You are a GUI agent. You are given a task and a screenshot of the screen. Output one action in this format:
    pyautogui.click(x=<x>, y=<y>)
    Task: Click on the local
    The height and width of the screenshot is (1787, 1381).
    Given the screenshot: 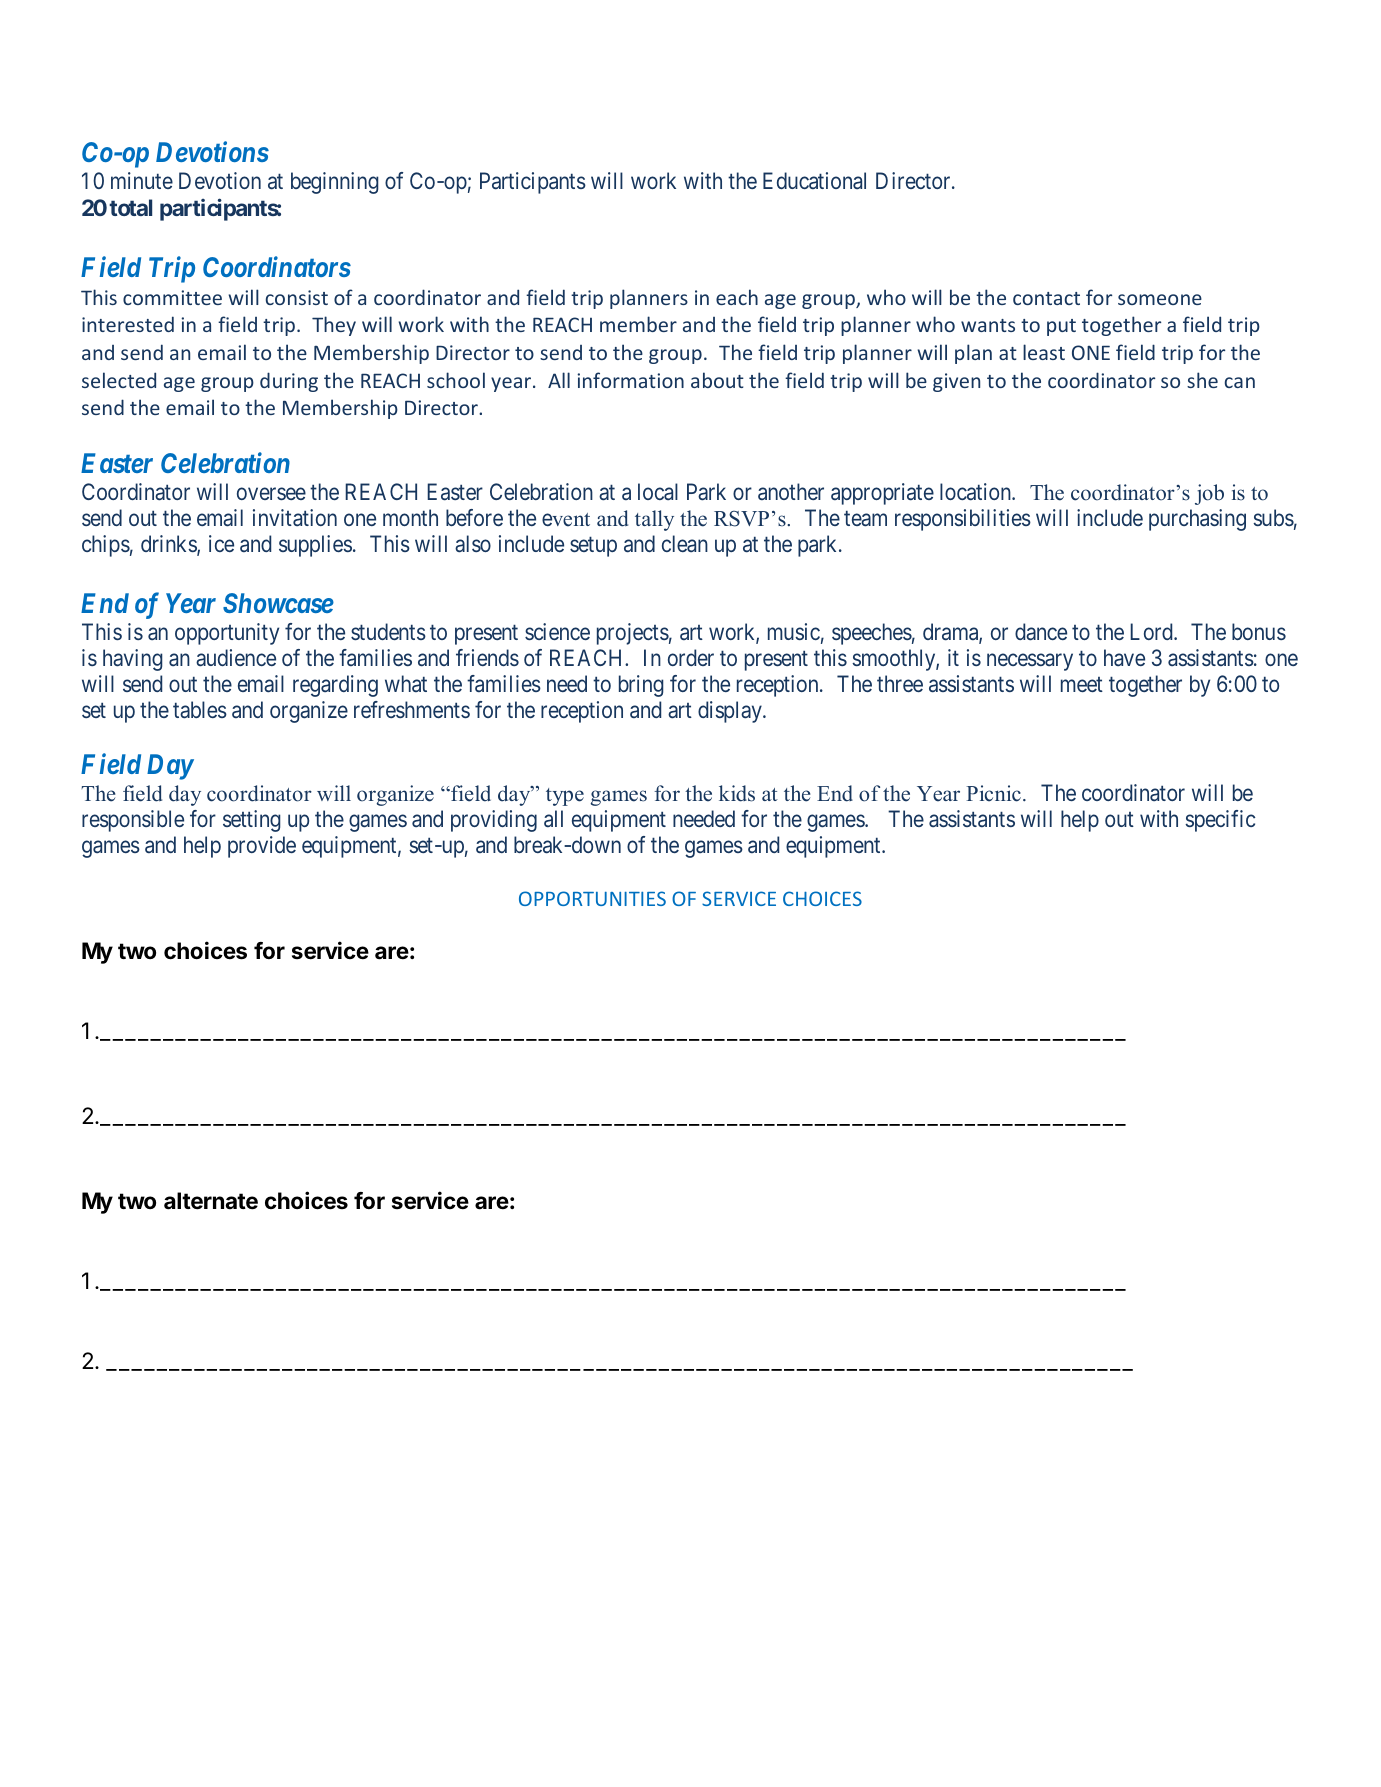 What is the action you would take?
    pyautogui.click(x=658, y=491)
